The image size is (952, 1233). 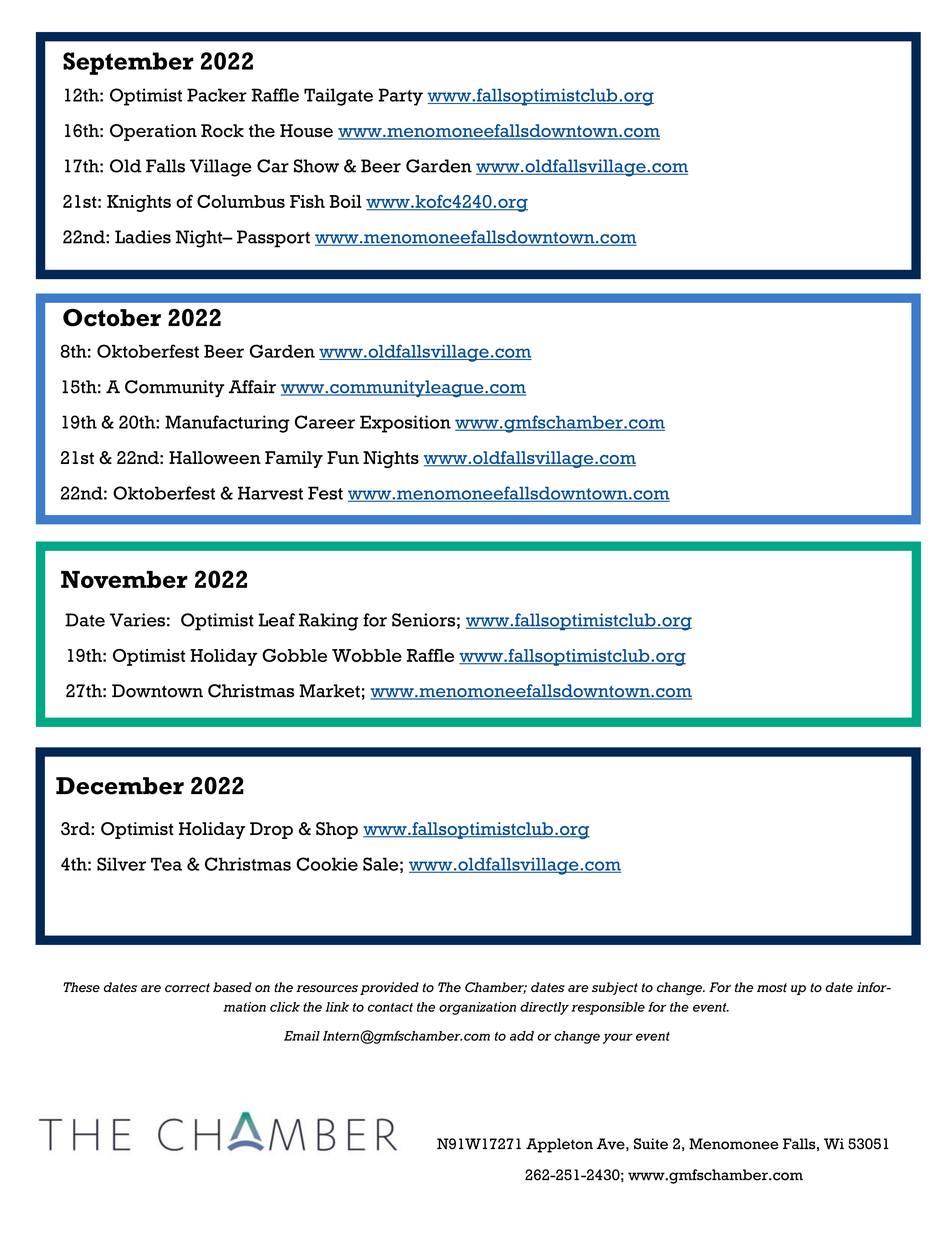 What do you see at coordinates (522, 1036) in the image?
I see `add` at bounding box center [522, 1036].
